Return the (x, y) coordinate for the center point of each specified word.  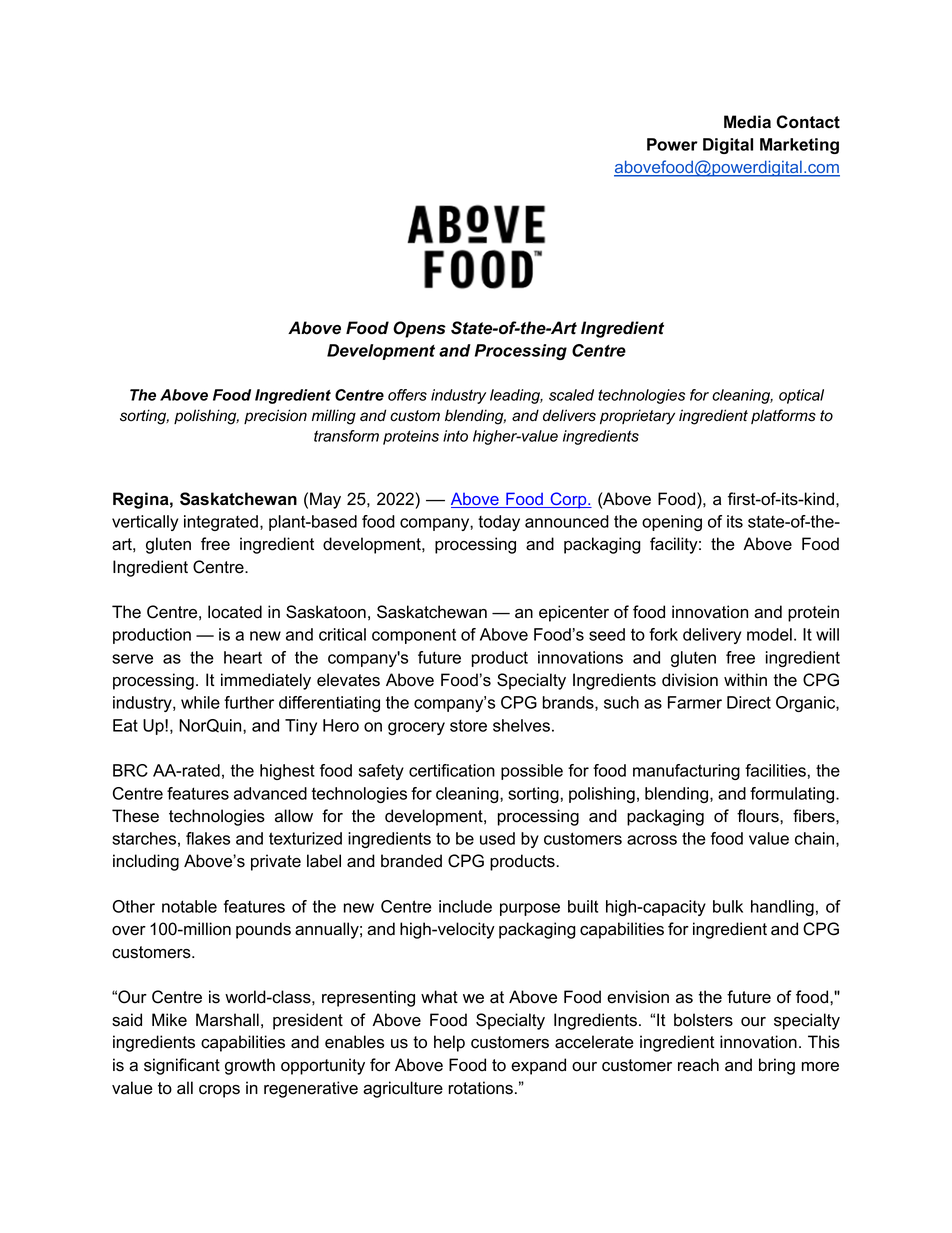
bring (777, 1066)
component (414, 636)
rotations (481, 1088)
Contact (808, 122)
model (769, 634)
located (235, 612)
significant (182, 1066)
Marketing (799, 146)
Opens (419, 329)
